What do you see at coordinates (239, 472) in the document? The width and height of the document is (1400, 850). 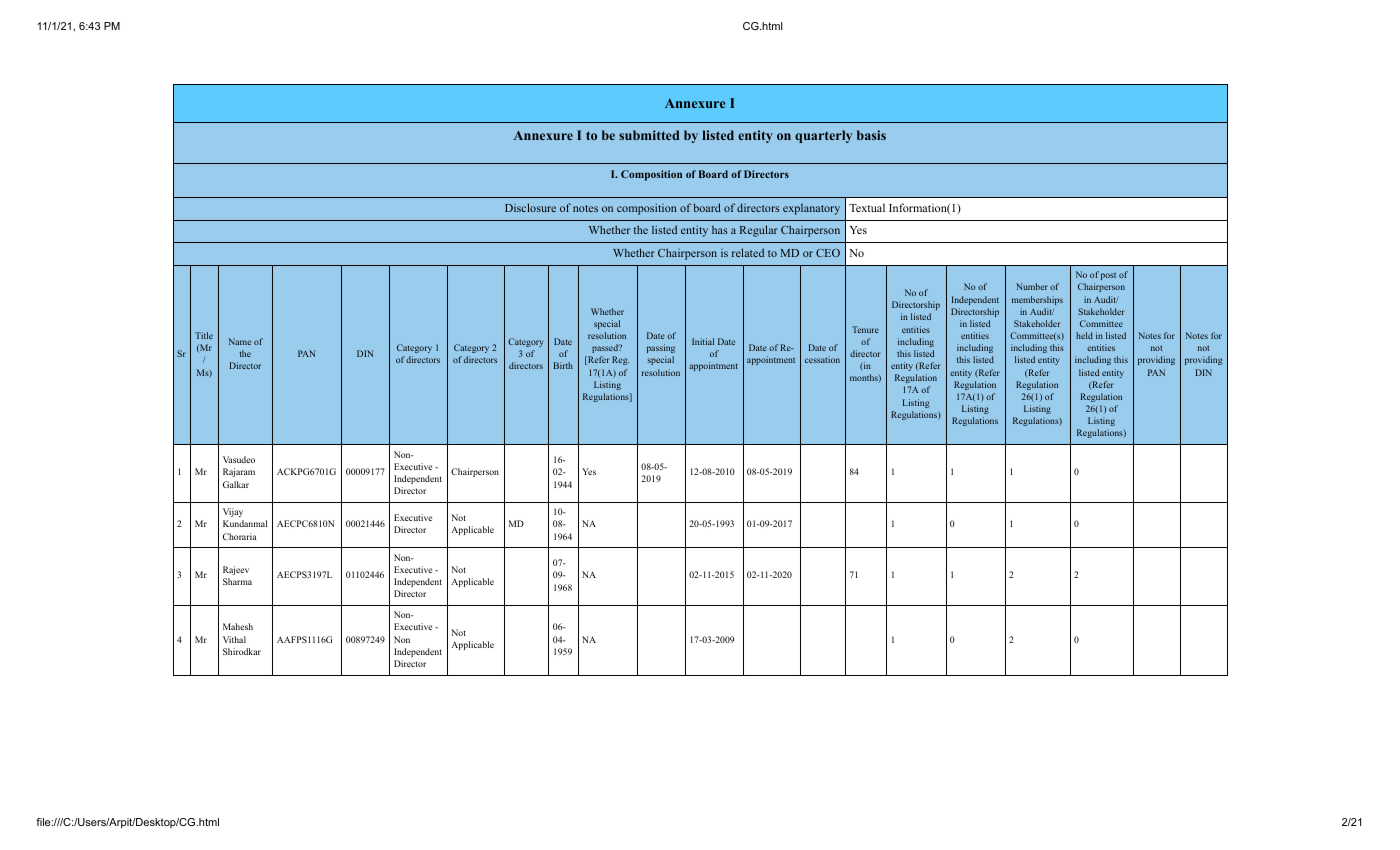 I see `Rajaram` at bounding box center [239, 472].
